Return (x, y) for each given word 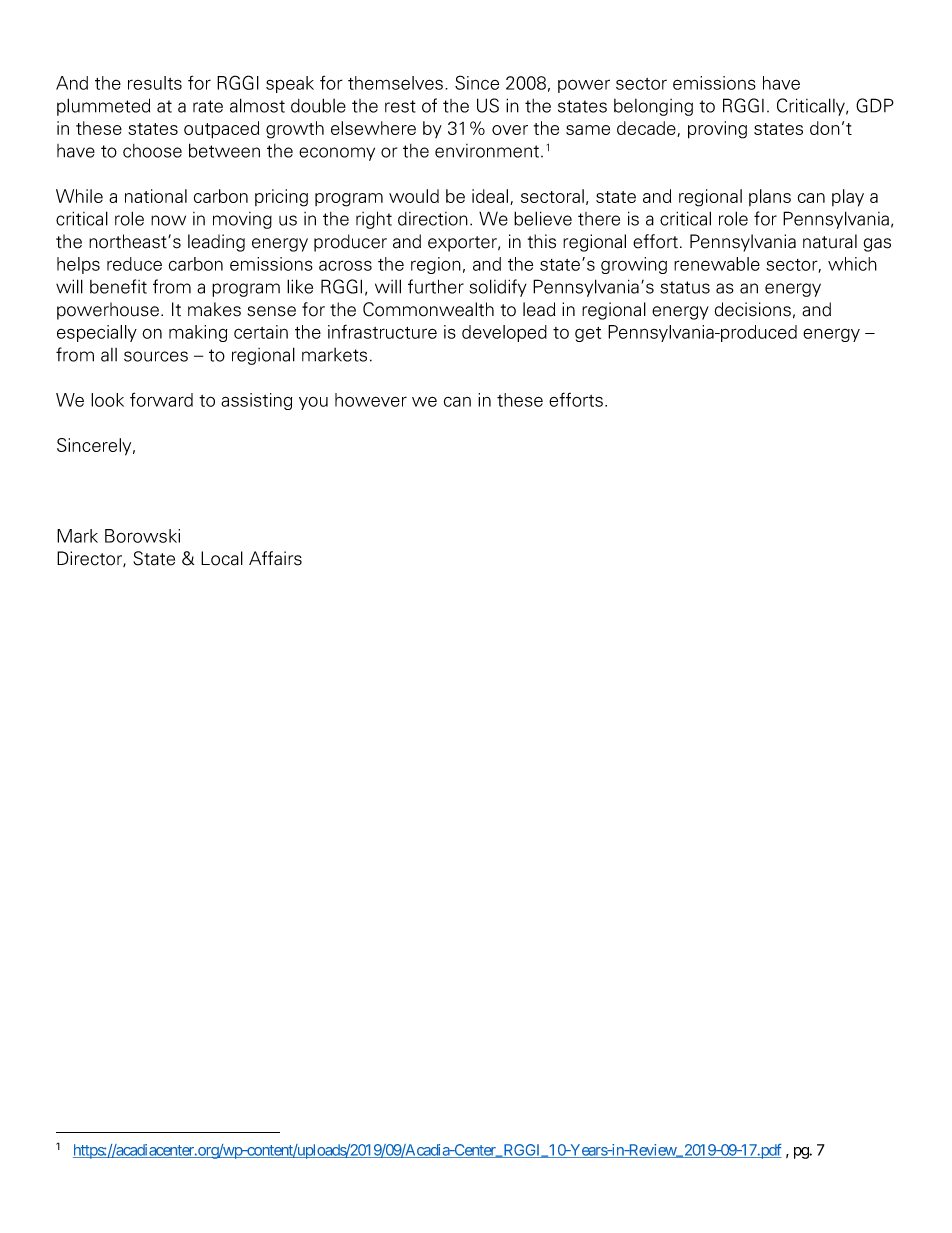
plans (770, 197)
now (168, 220)
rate (208, 106)
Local (222, 558)
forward (161, 399)
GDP (875, 105)
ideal (491, 197)
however (371, 400)
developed (504, 333)
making (198, 333)
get (588, 334)
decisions (753, 309)
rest (400, 106)
